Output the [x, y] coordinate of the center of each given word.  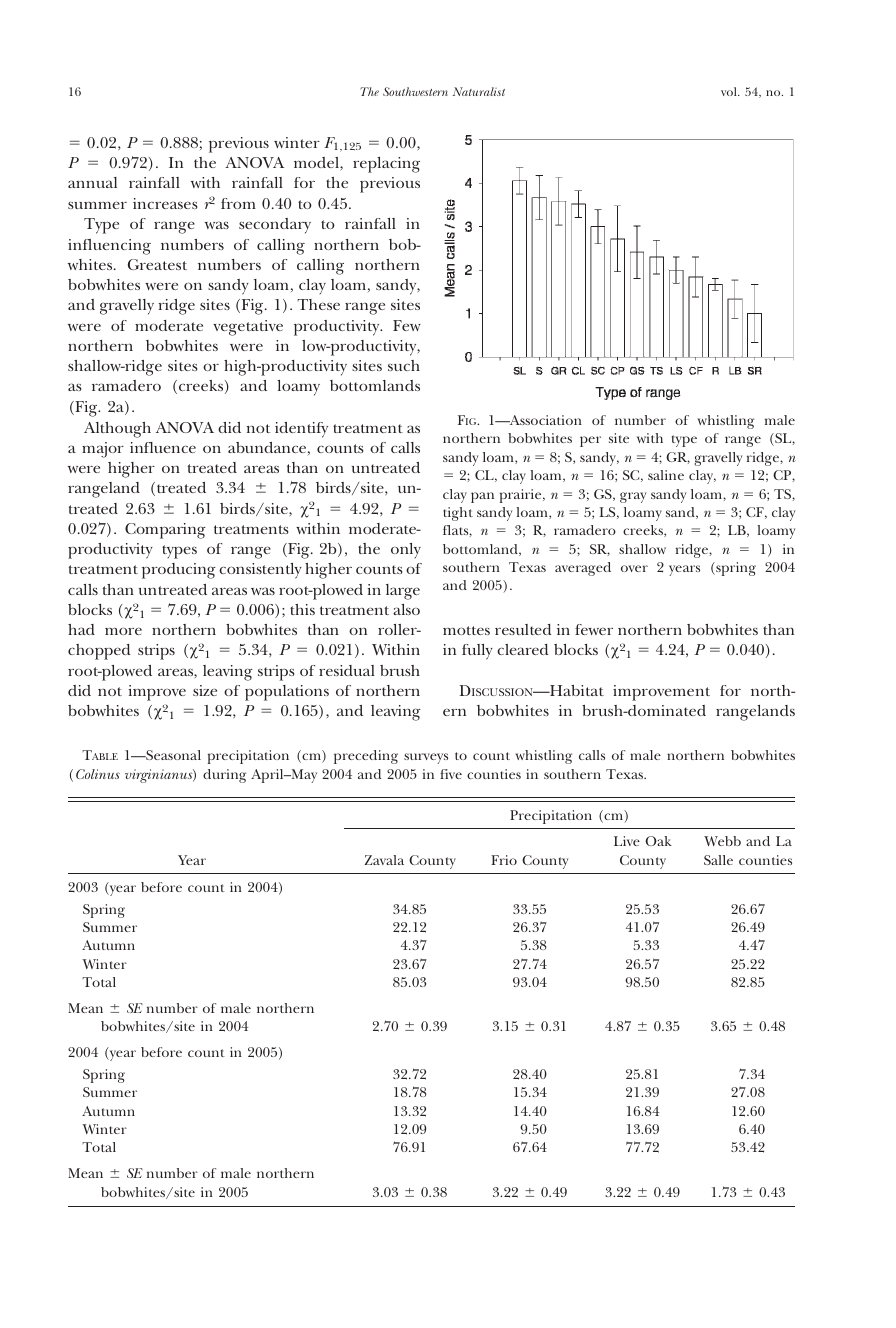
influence [163, 447]
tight [458, 514]
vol [730, 91]
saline [666, 475]
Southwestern [415, 91]
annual [92, 182]
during [224, 776]
